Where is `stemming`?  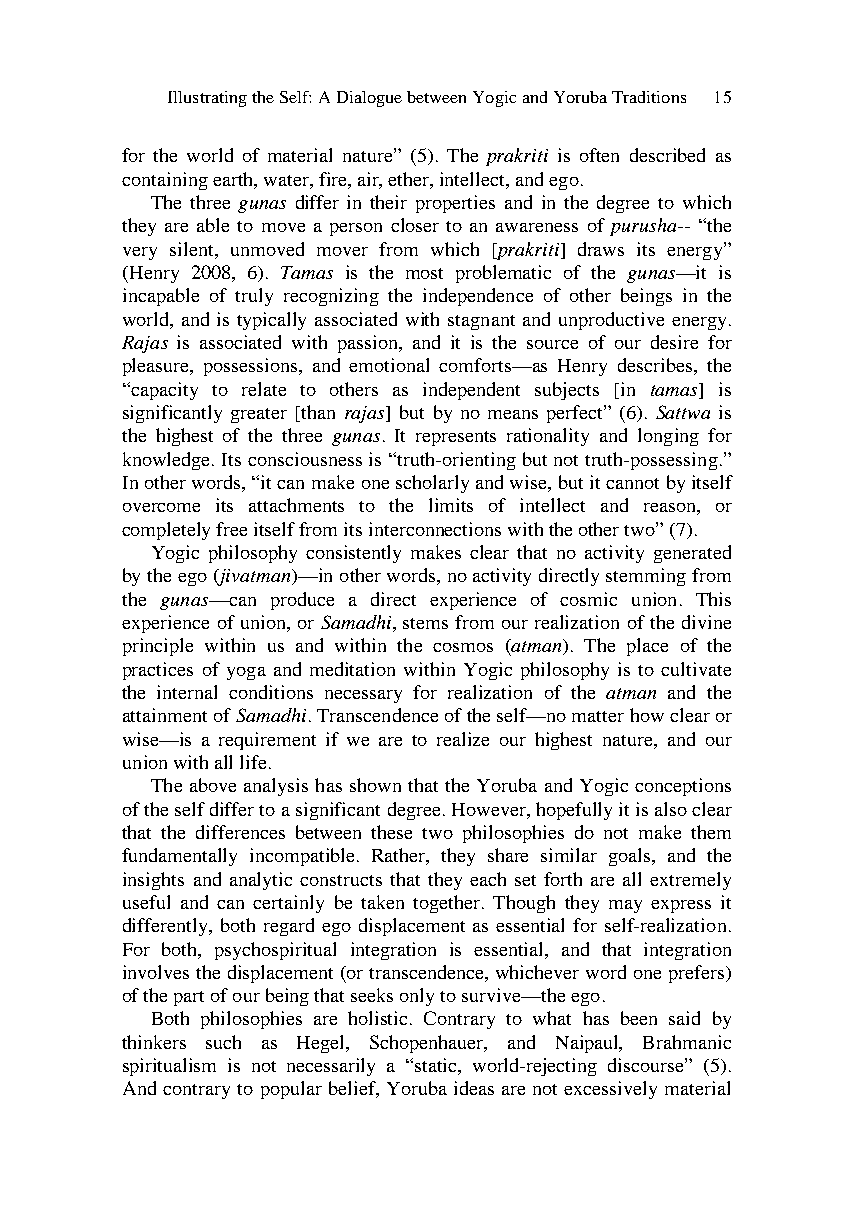 stemming is located at coordinates (646, 577).
